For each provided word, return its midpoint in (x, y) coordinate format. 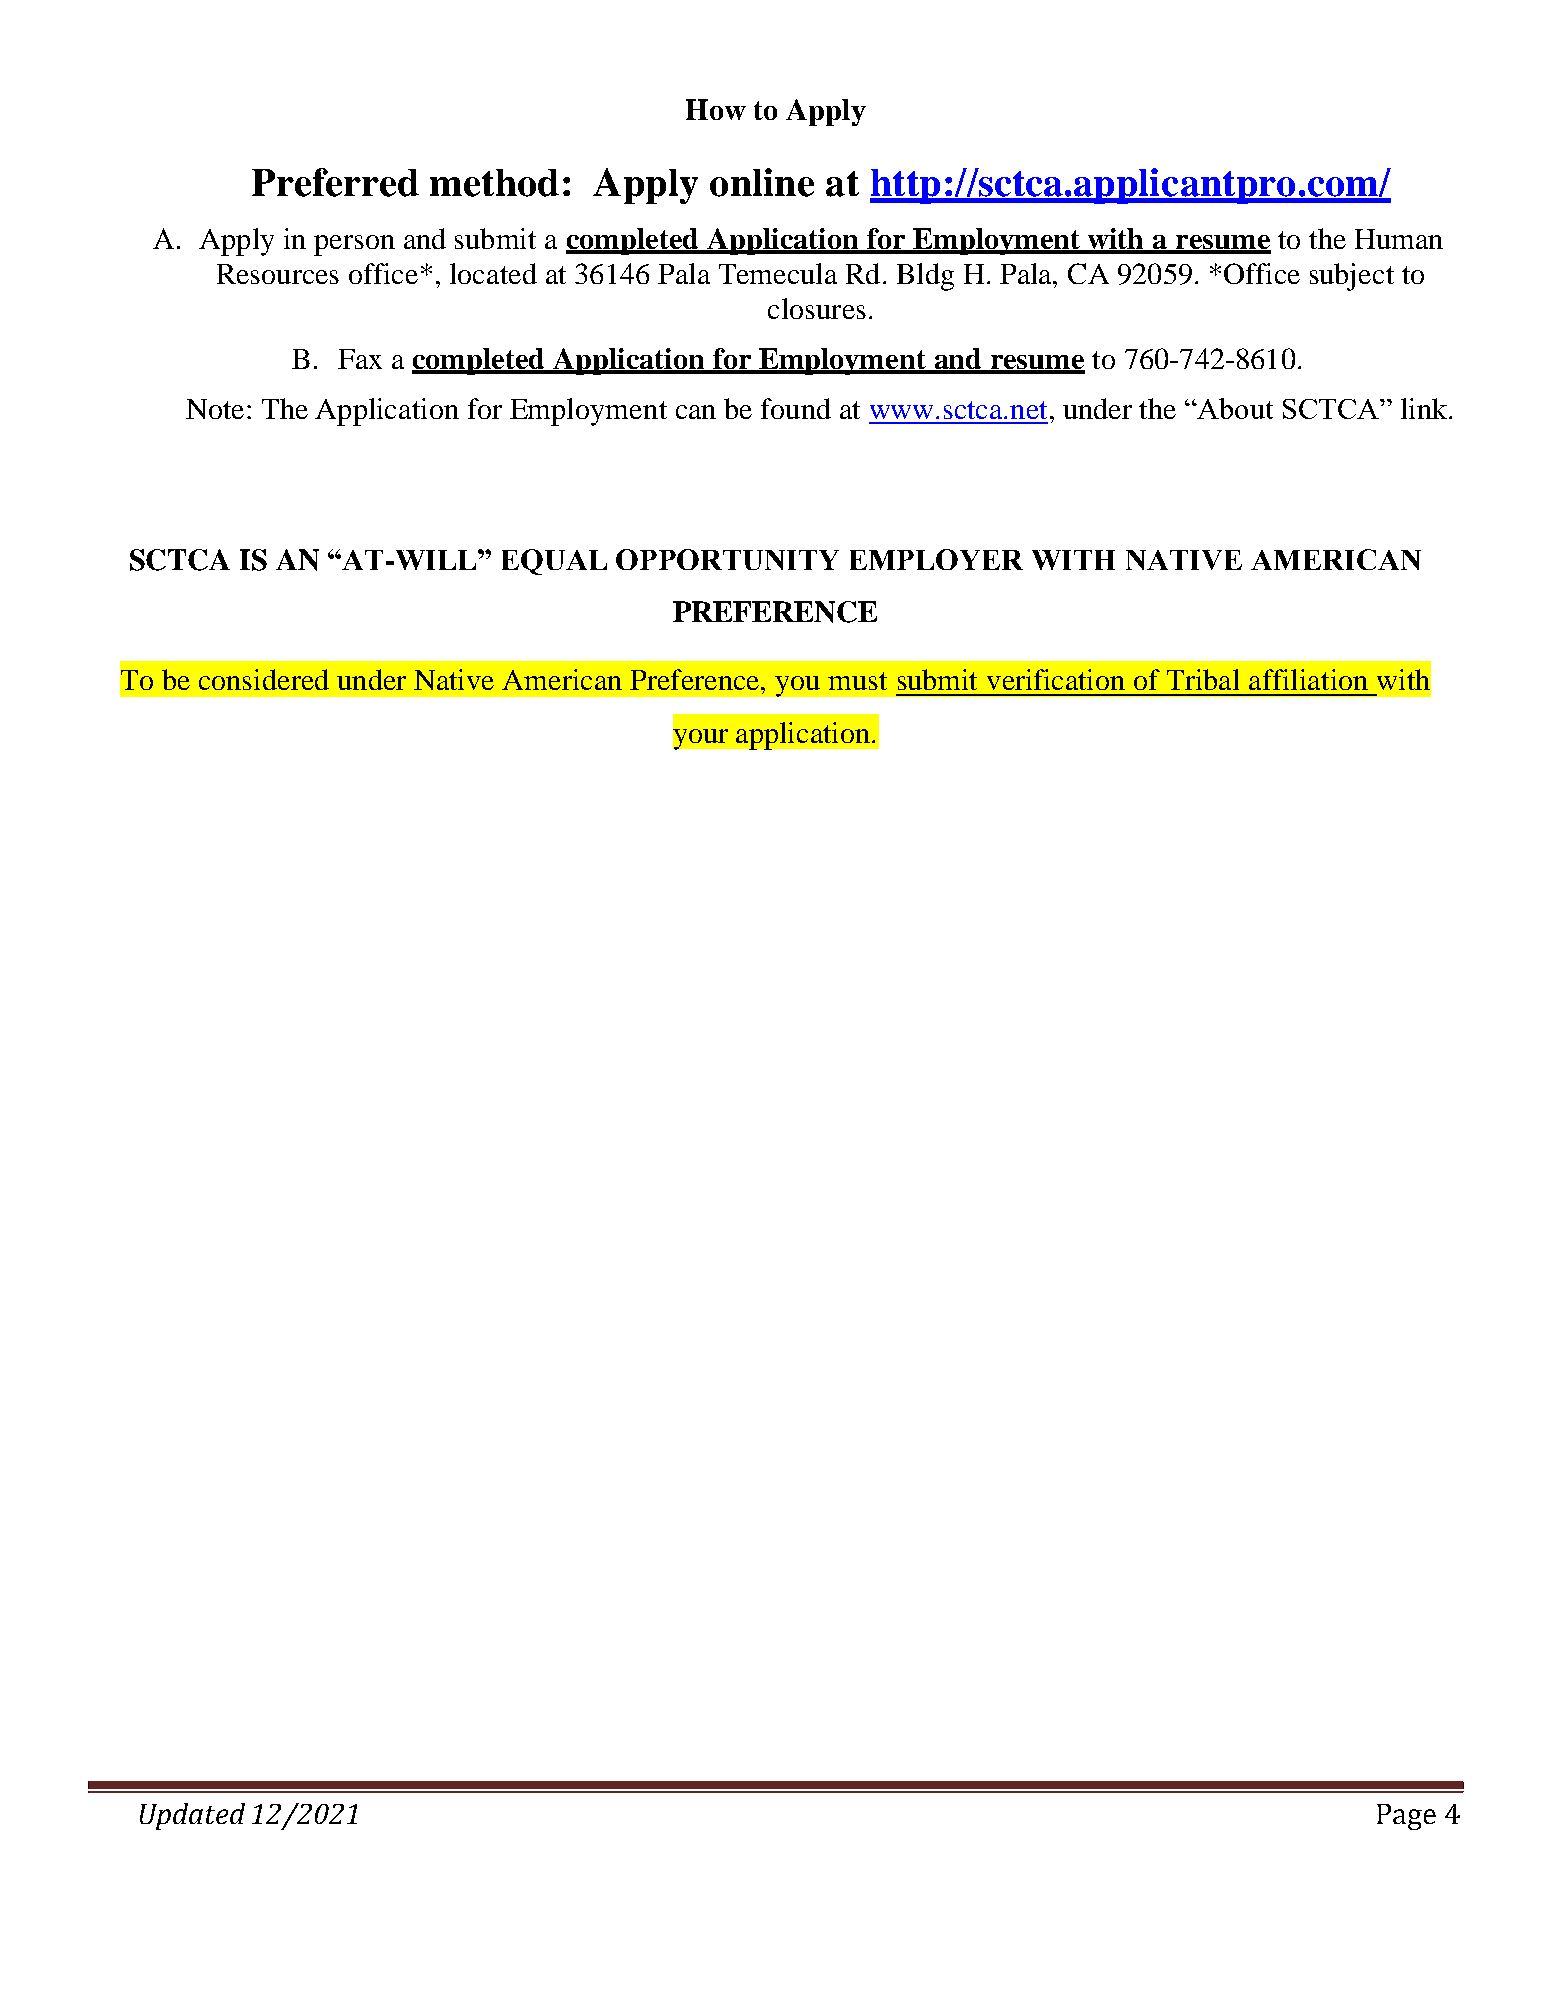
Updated (192, 1816)
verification (1056, 679)
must (857, 681)
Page (1406, 1817)
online (762, 182)
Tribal (1203, 679)
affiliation (1308, 679)
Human (1399, 239)
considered (264, 679)
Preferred (335, 182)
